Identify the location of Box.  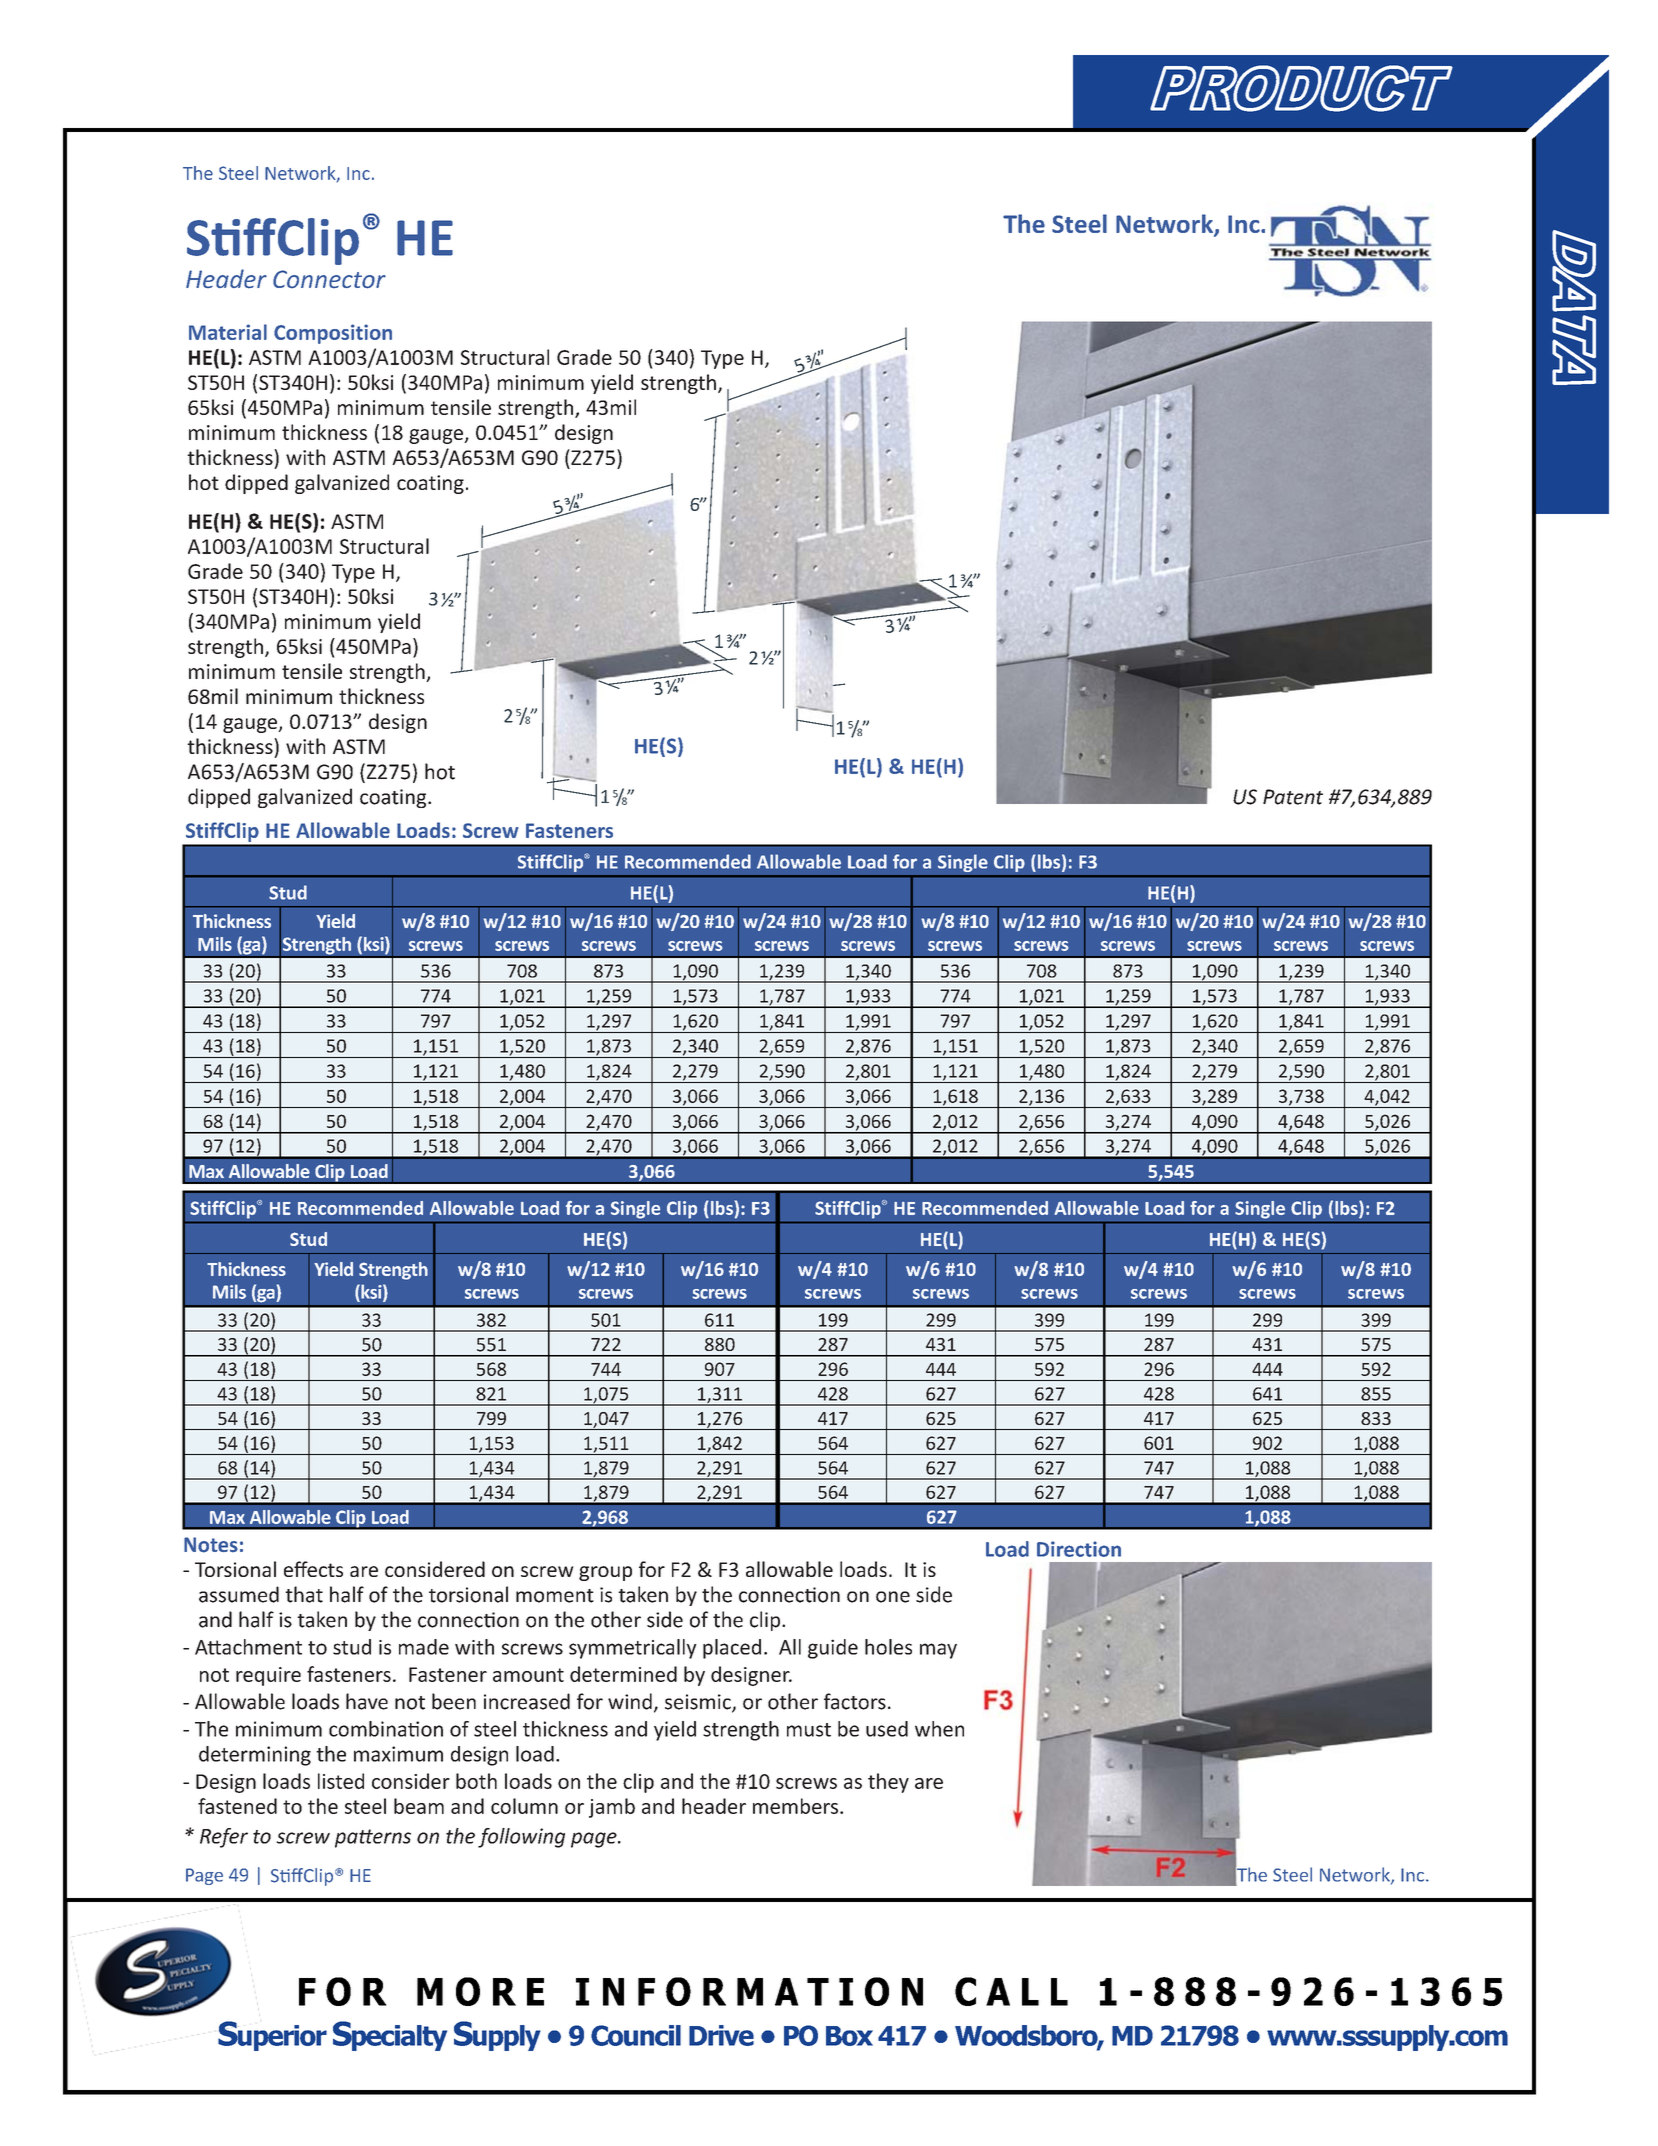
(849, 2036).
